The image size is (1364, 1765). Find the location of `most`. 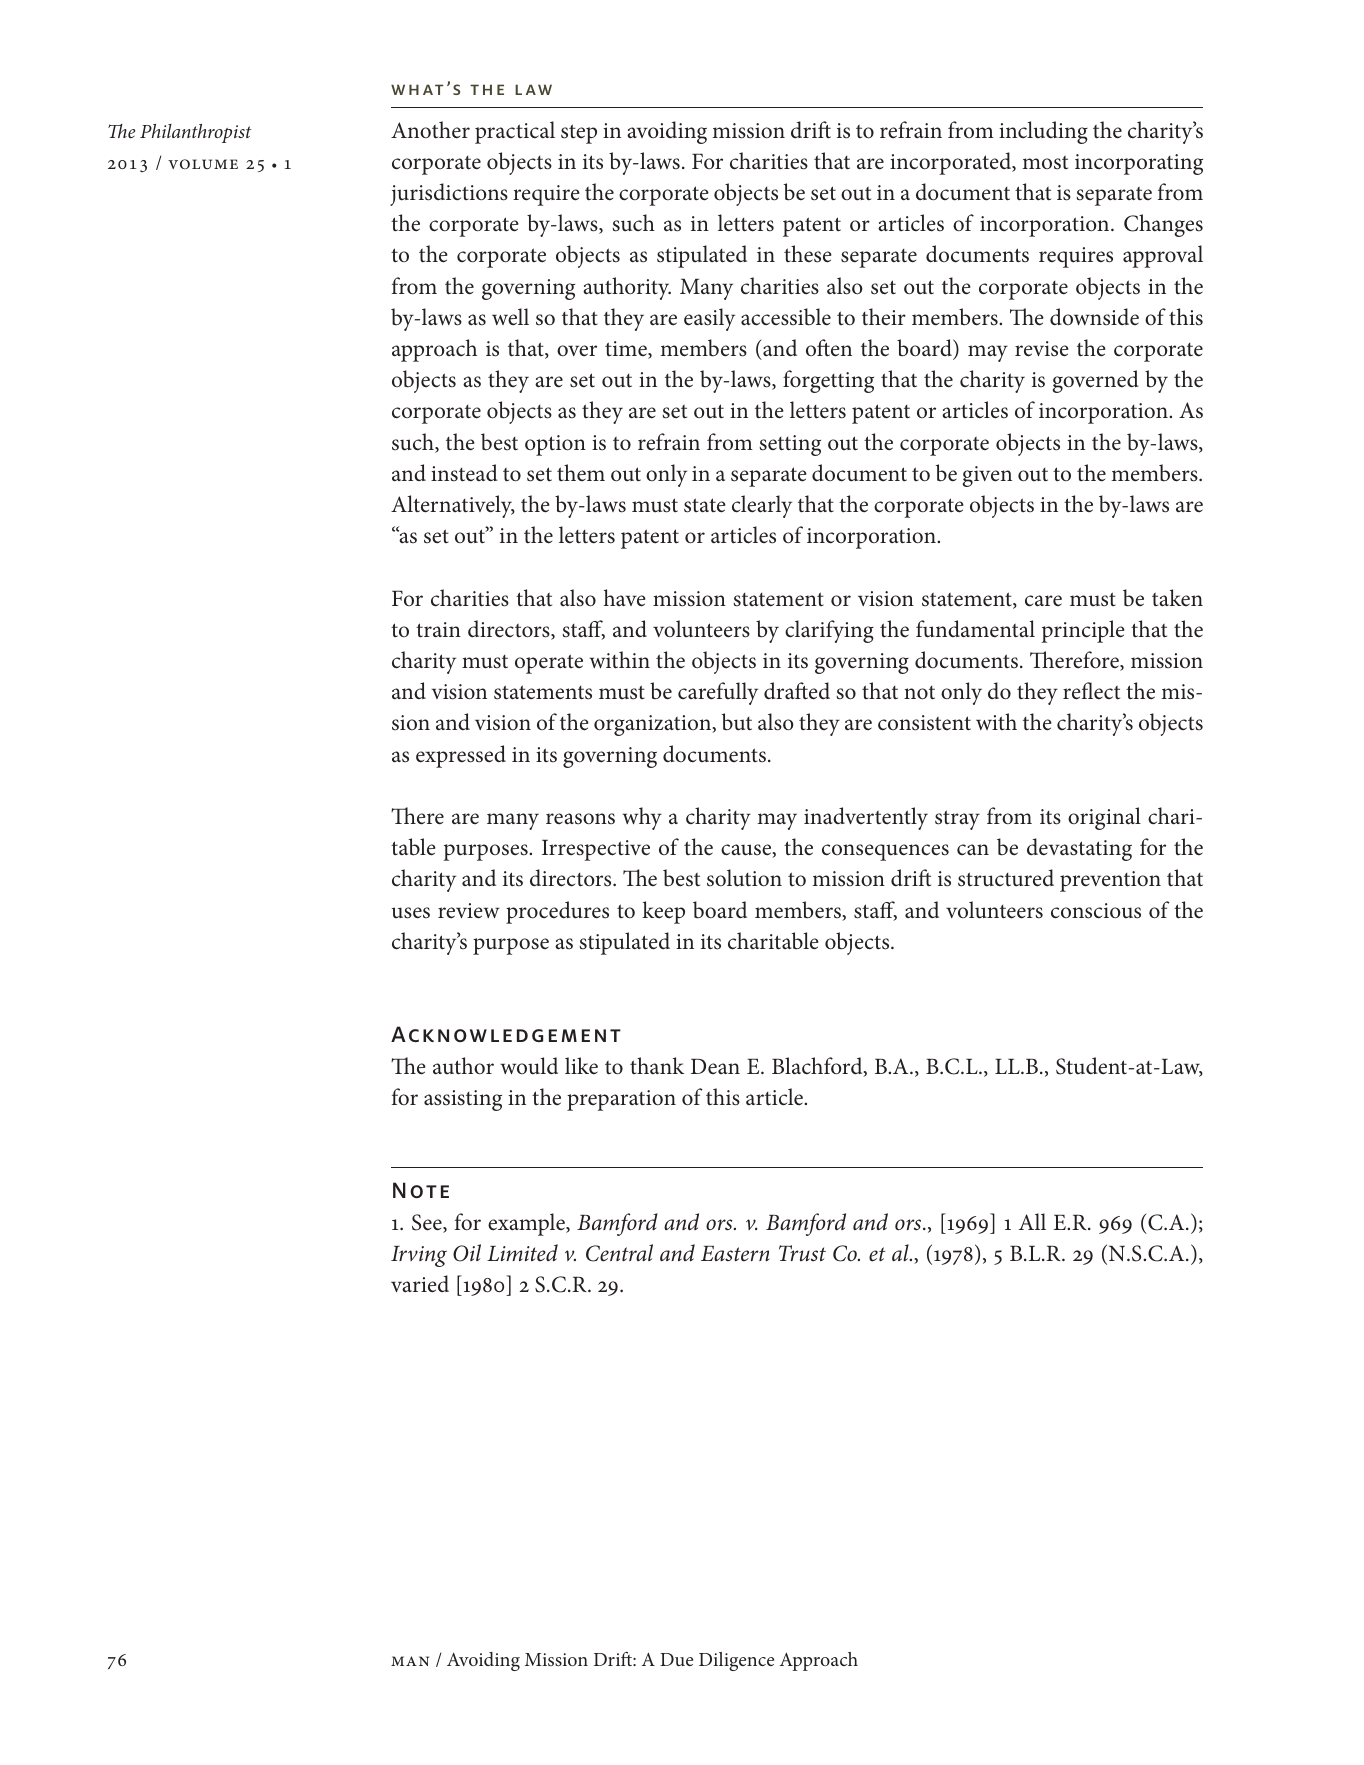

most is located at coordinates (1045, 162).
